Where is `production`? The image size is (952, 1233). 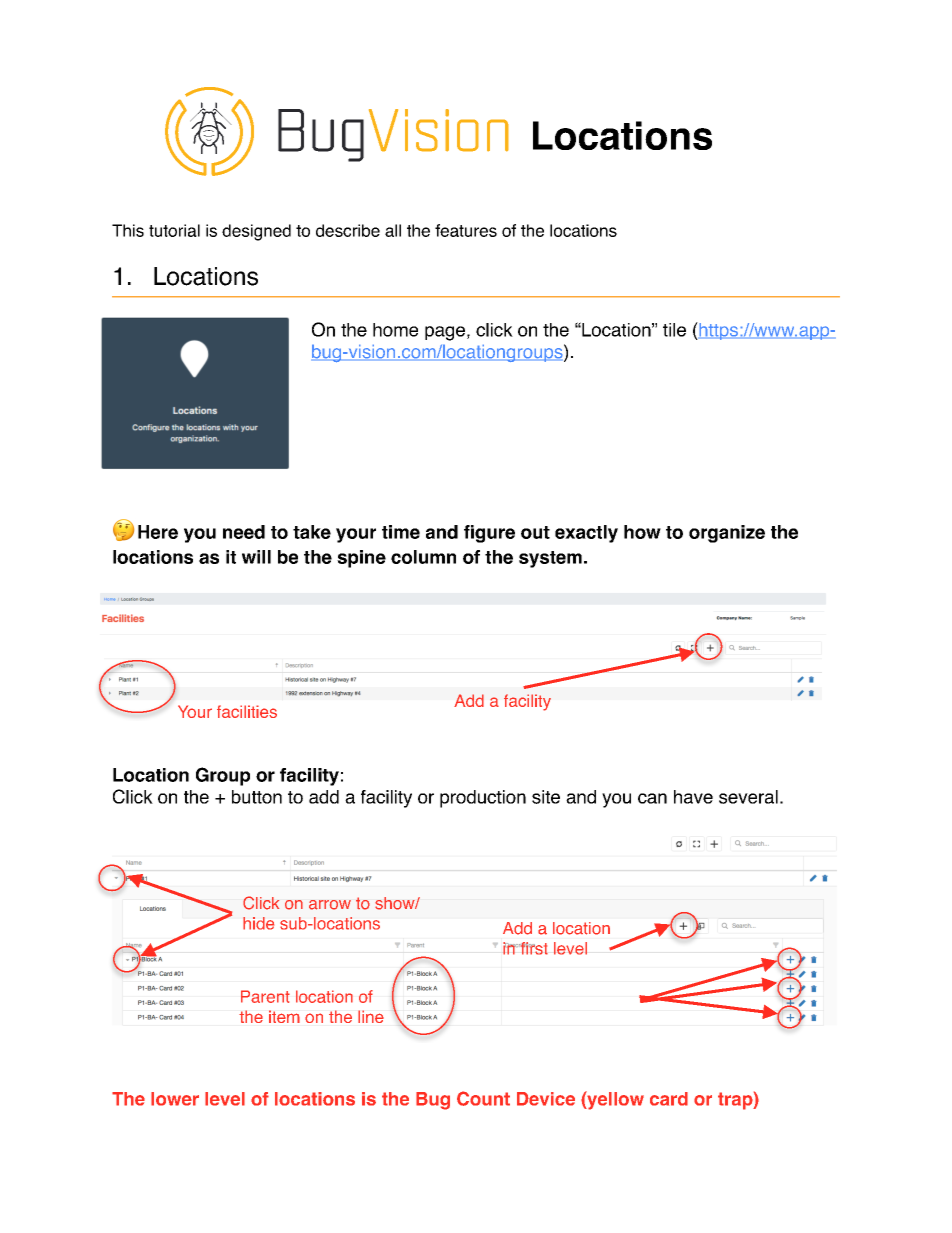 production is located at coordinates (483, 799).
